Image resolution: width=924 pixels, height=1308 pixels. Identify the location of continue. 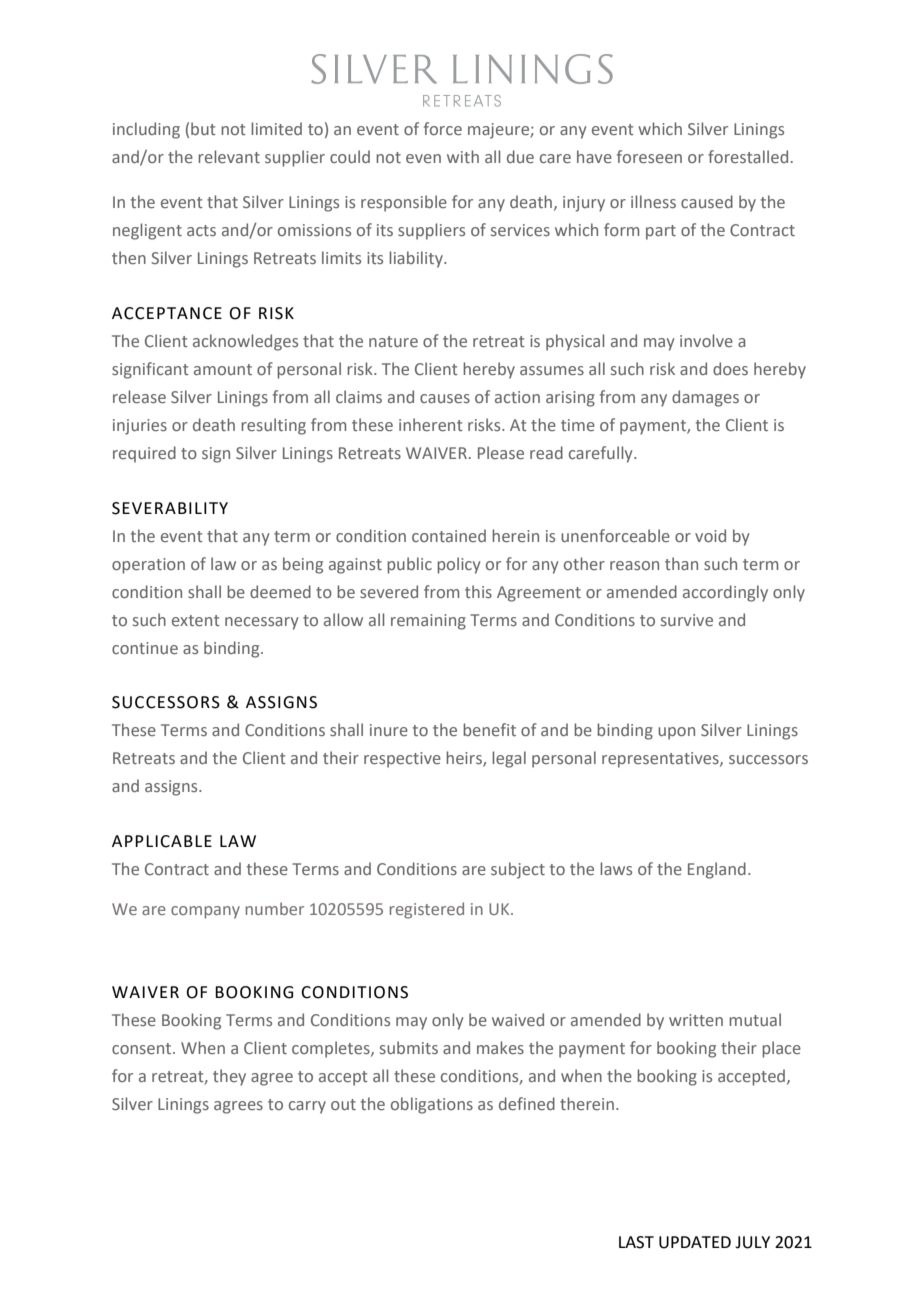
(145, 648).
